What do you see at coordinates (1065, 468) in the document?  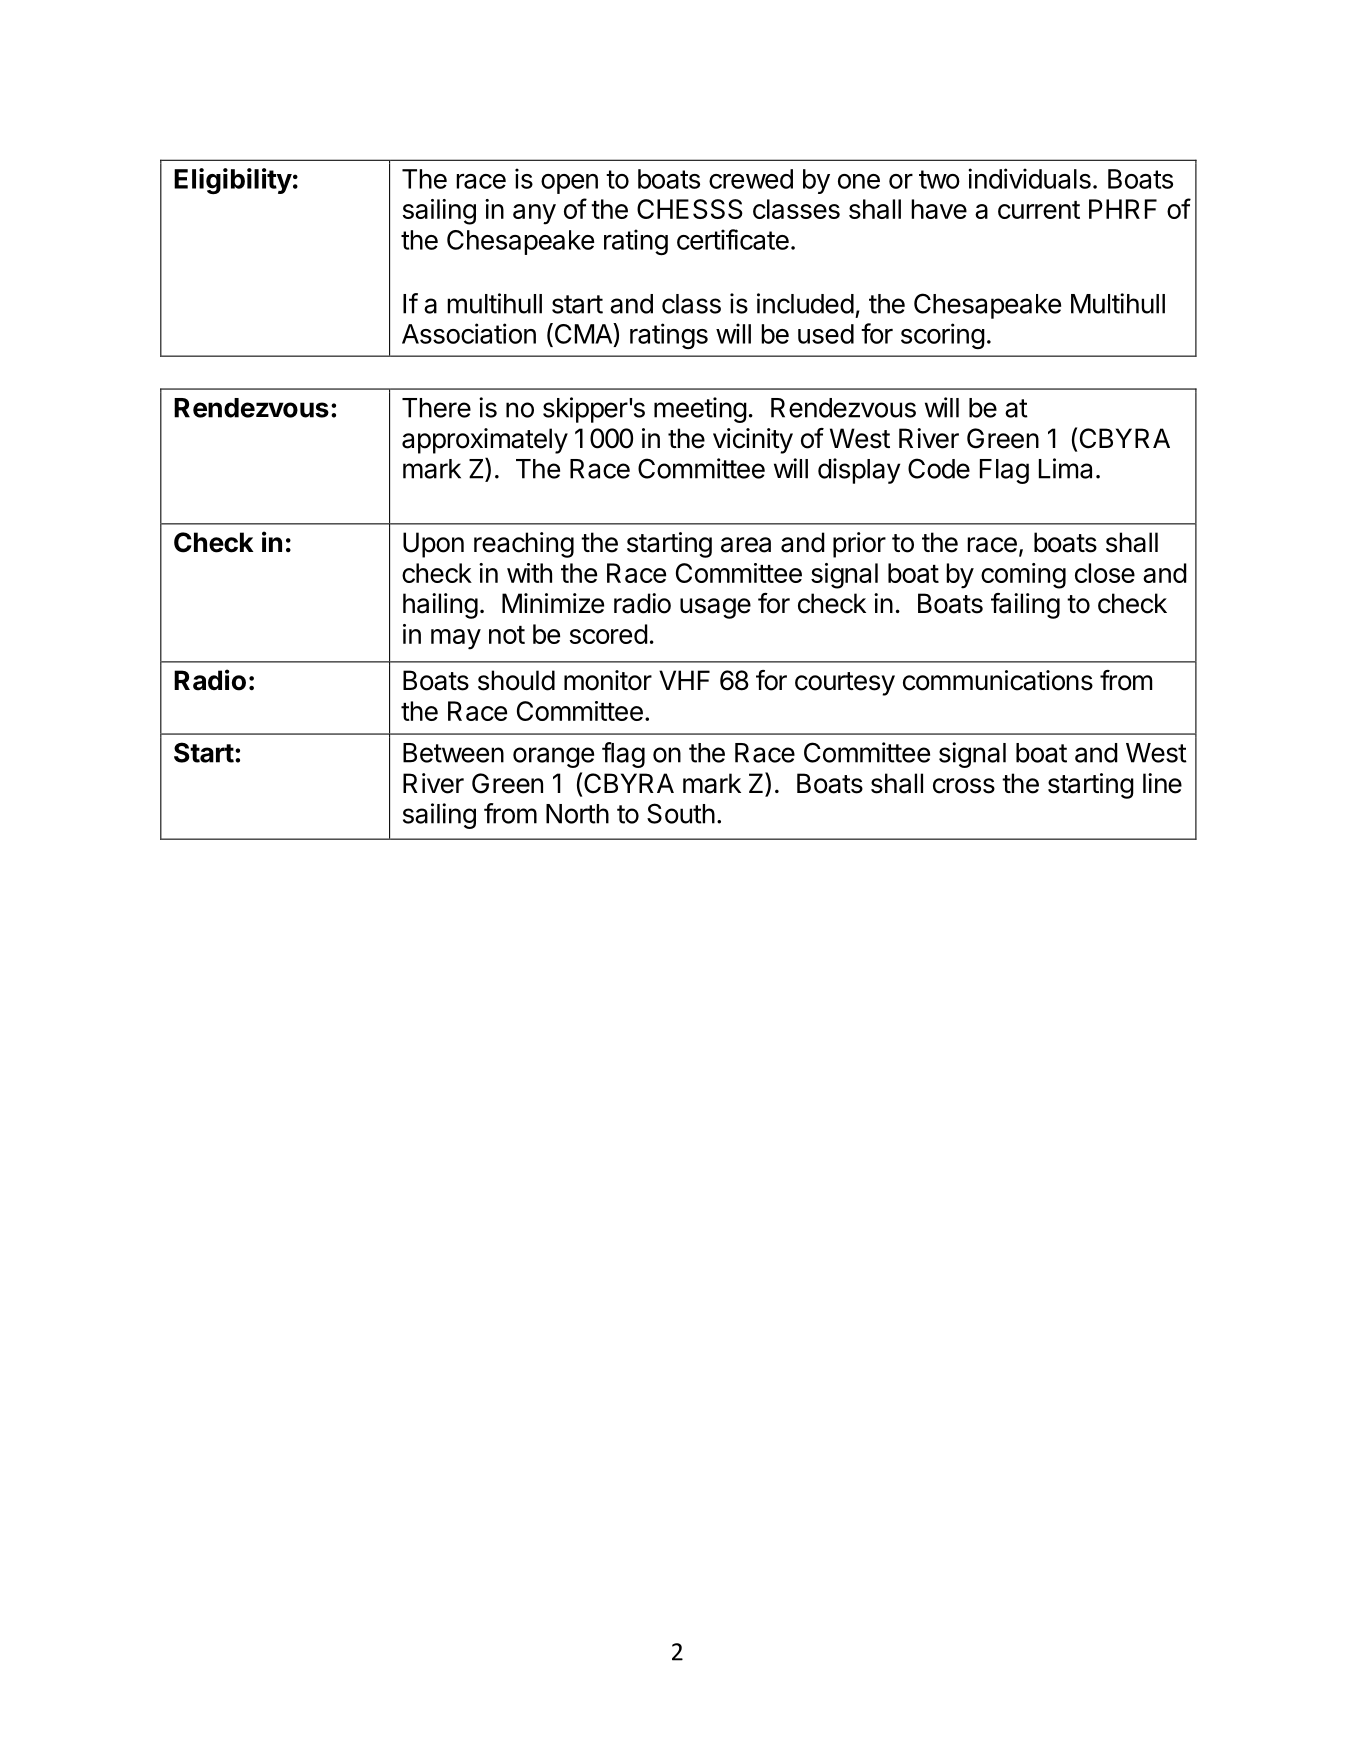 I see `Lima` at bounding box center [1065, 468].
